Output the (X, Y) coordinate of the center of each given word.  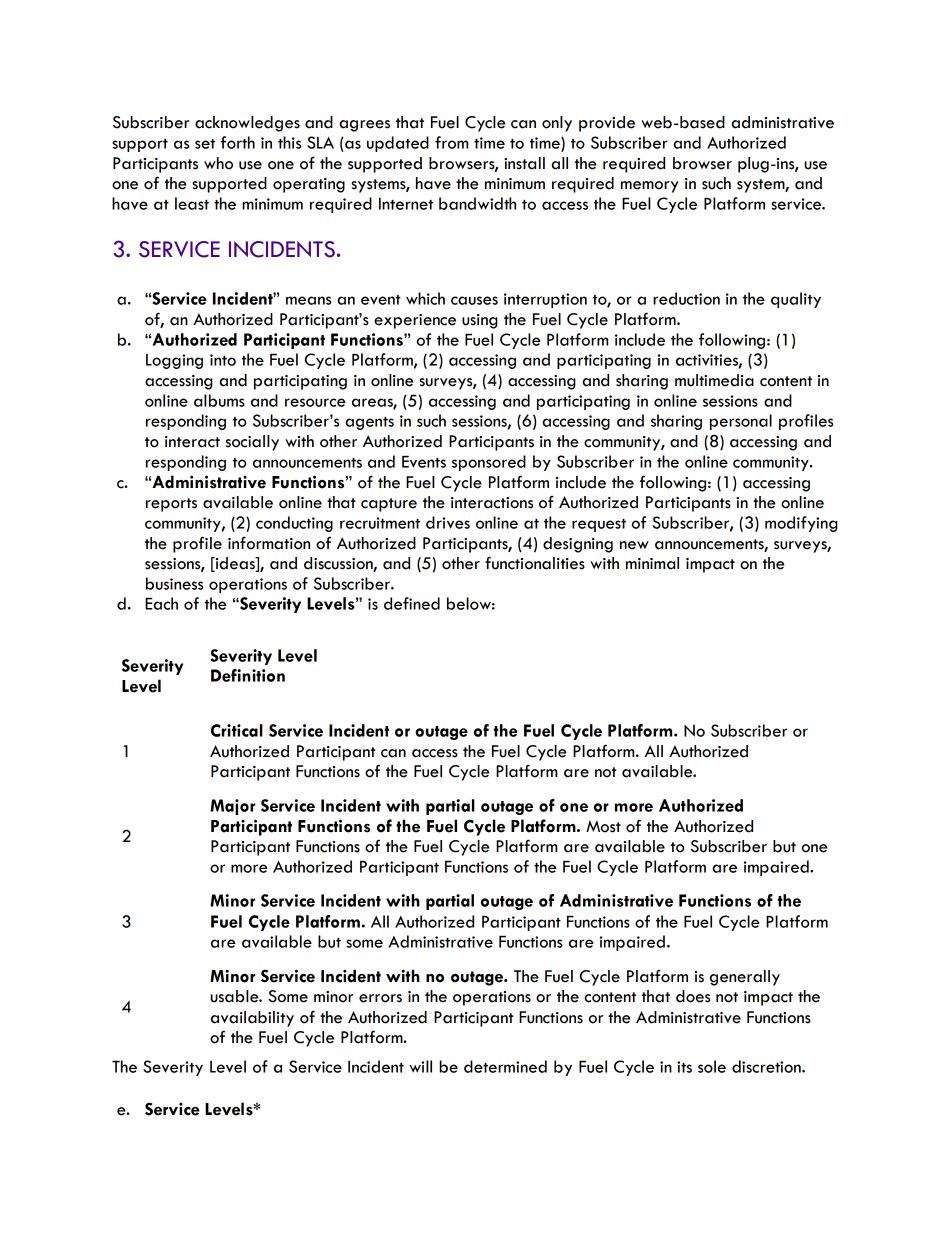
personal (741, 422)
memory (650, 187)
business (174, 583)
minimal (652, 563)
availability (252, 1019)
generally (745, 978)
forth (238, 142)
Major (232, 807)
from (451, 142)
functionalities (535, 563)
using (480, 321)
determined (505, 1066)
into (223, 360)
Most (603, 826)
